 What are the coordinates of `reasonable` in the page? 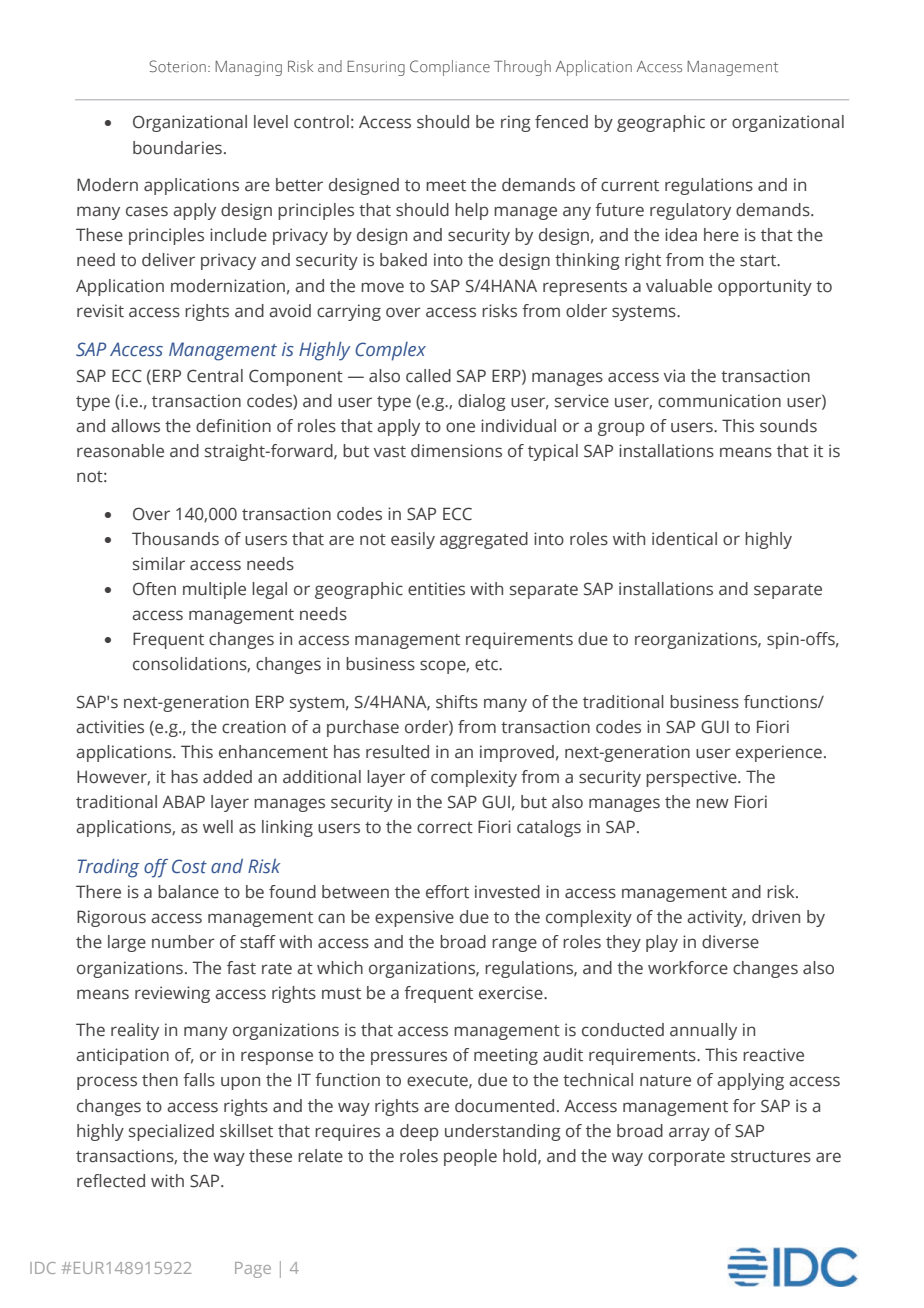 It's located at (120, 451).
